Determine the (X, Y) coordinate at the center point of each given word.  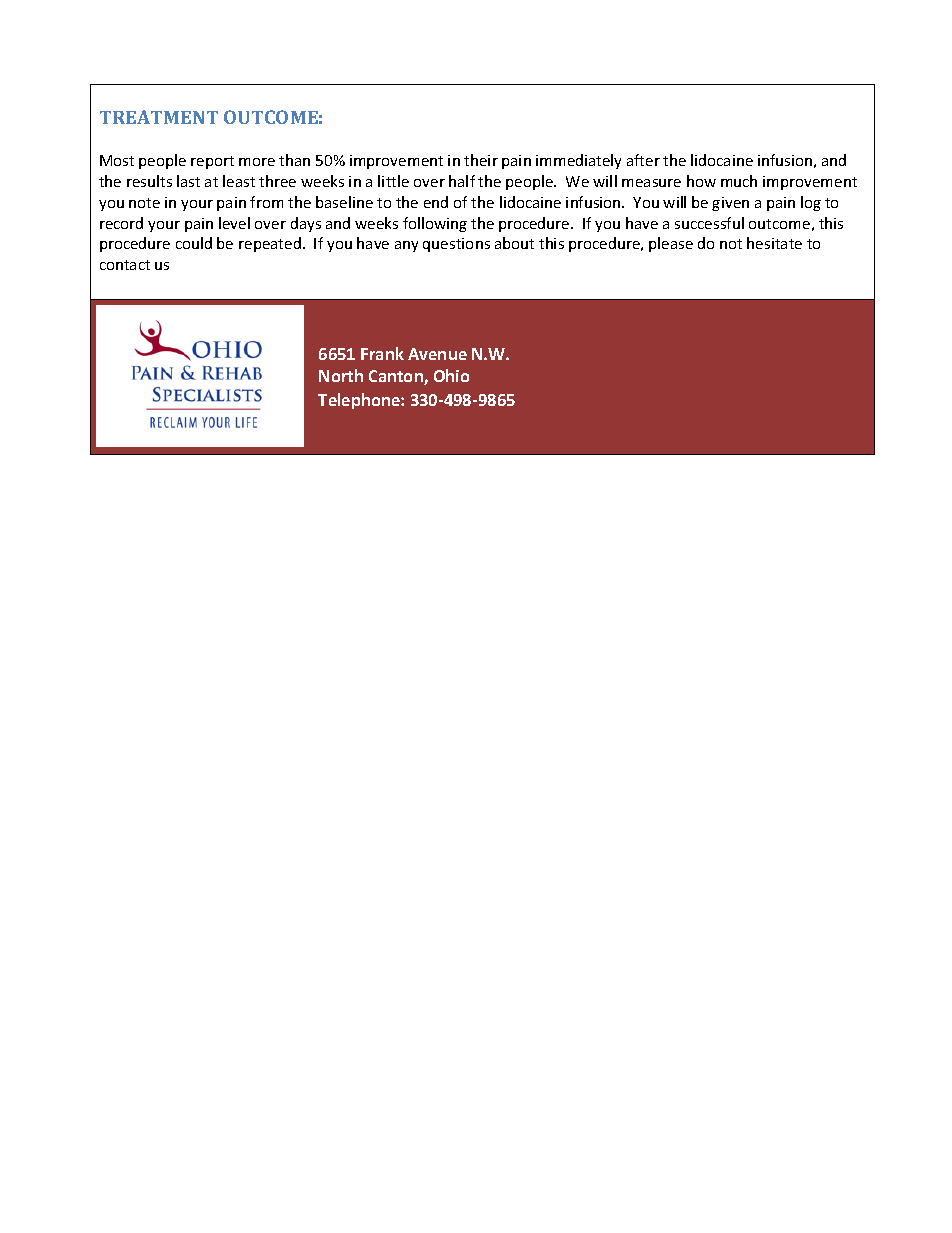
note (144, 203)
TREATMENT (159, 117)
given (730, 204)
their (481, 160)
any (406, 246)
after (643, 160)
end (436, 202)
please (671, 244)
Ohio (451, 375)
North (341, 375)
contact (125, 265)
